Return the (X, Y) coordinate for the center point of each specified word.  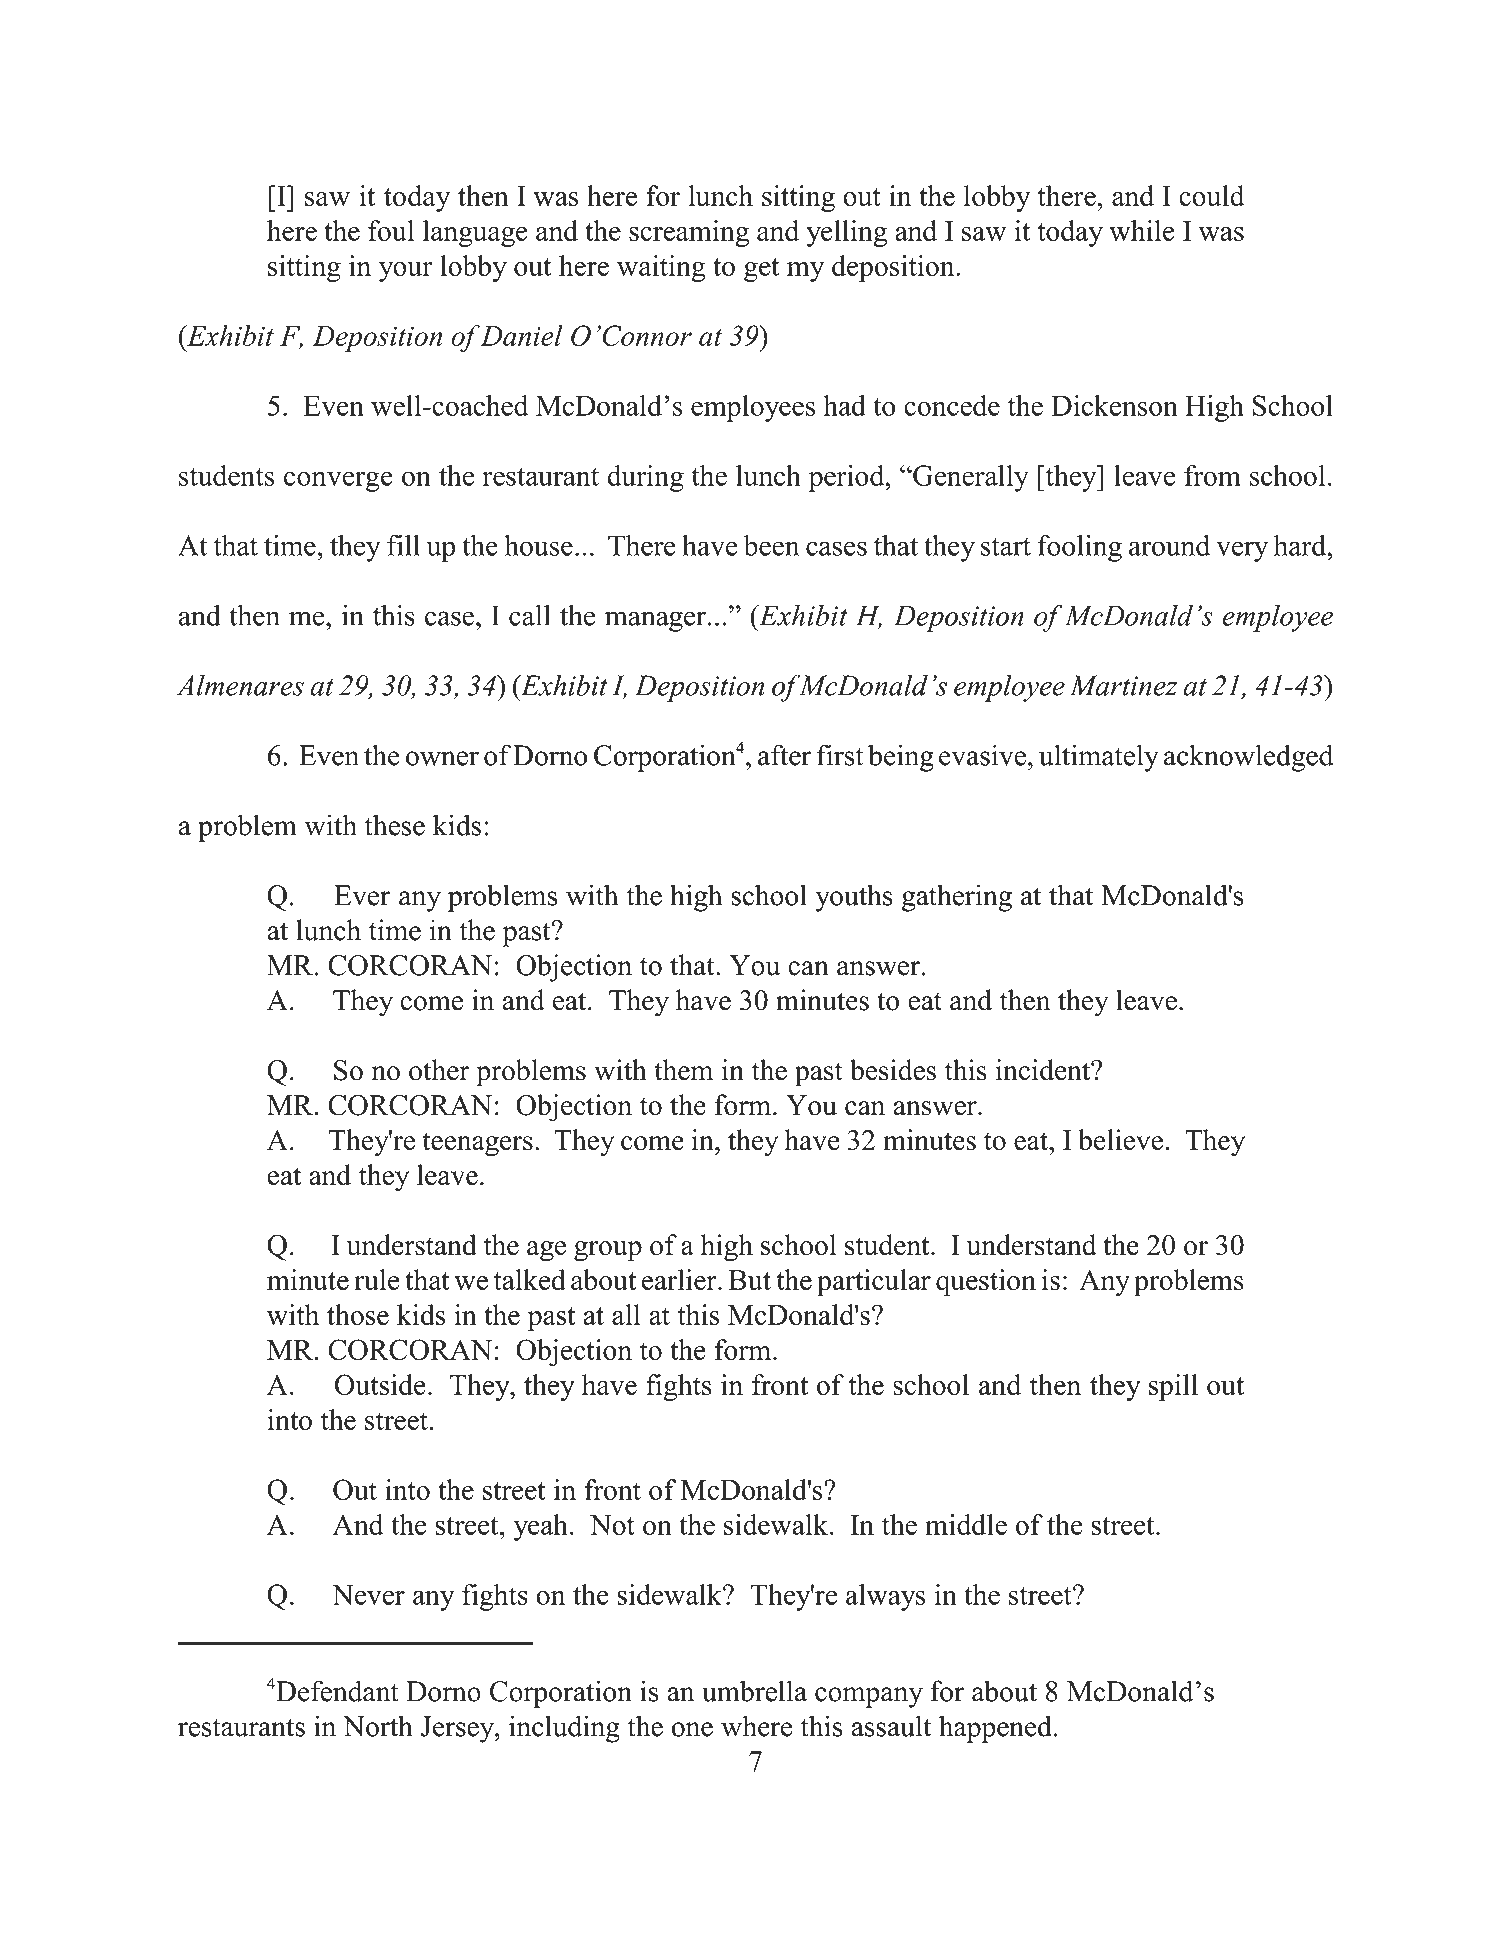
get (761, 270)
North (378, 1726)
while (1142, 230)
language (475, 233)
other (439, 1070)
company (869, 1697)
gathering (957, 898)
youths (854, 898)
